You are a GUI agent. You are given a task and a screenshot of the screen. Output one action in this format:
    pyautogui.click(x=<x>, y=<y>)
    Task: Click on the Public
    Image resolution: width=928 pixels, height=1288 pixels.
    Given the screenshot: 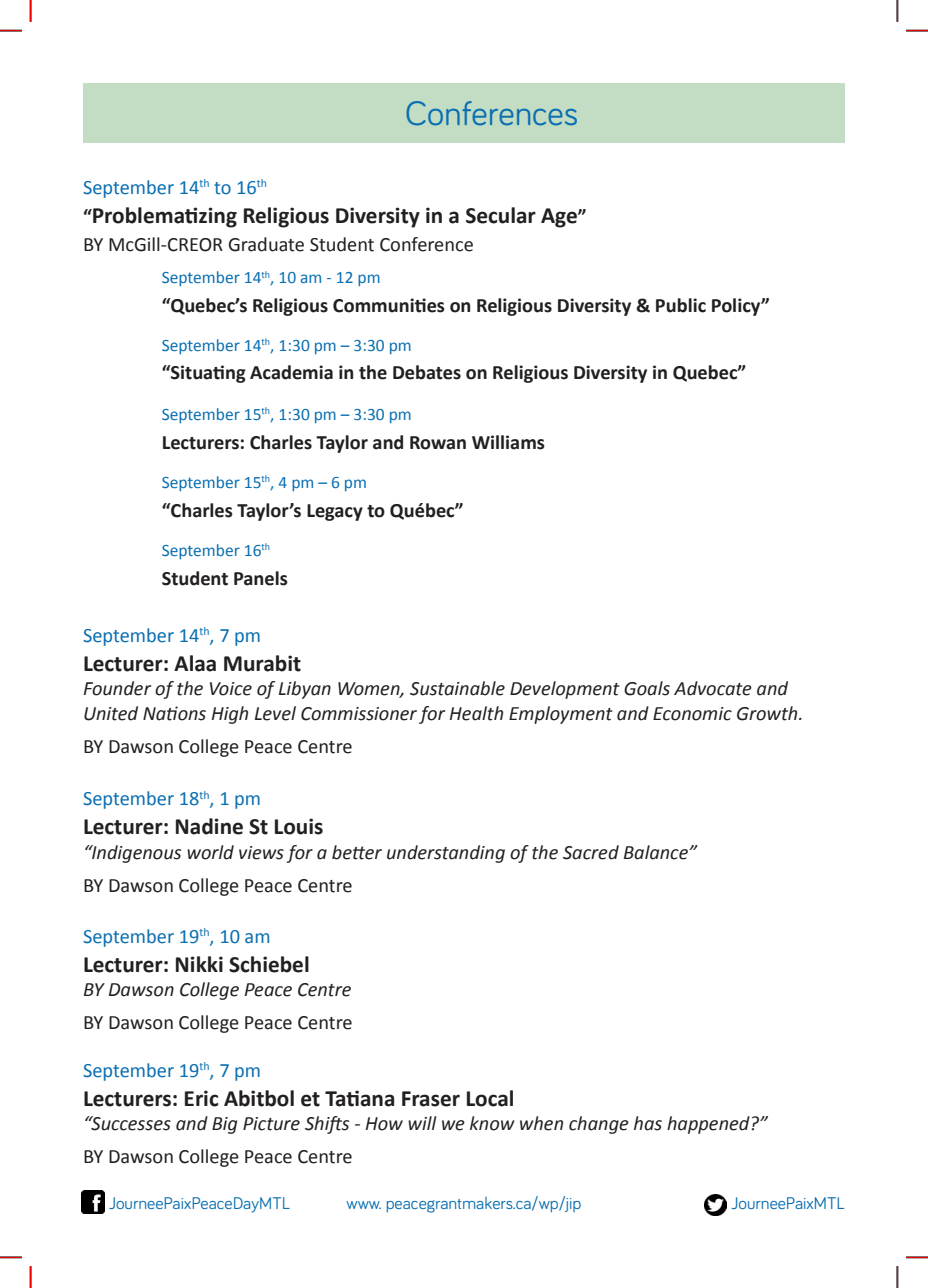 What is the action you would take?
    pyautogui.click(x=681, y=305)
